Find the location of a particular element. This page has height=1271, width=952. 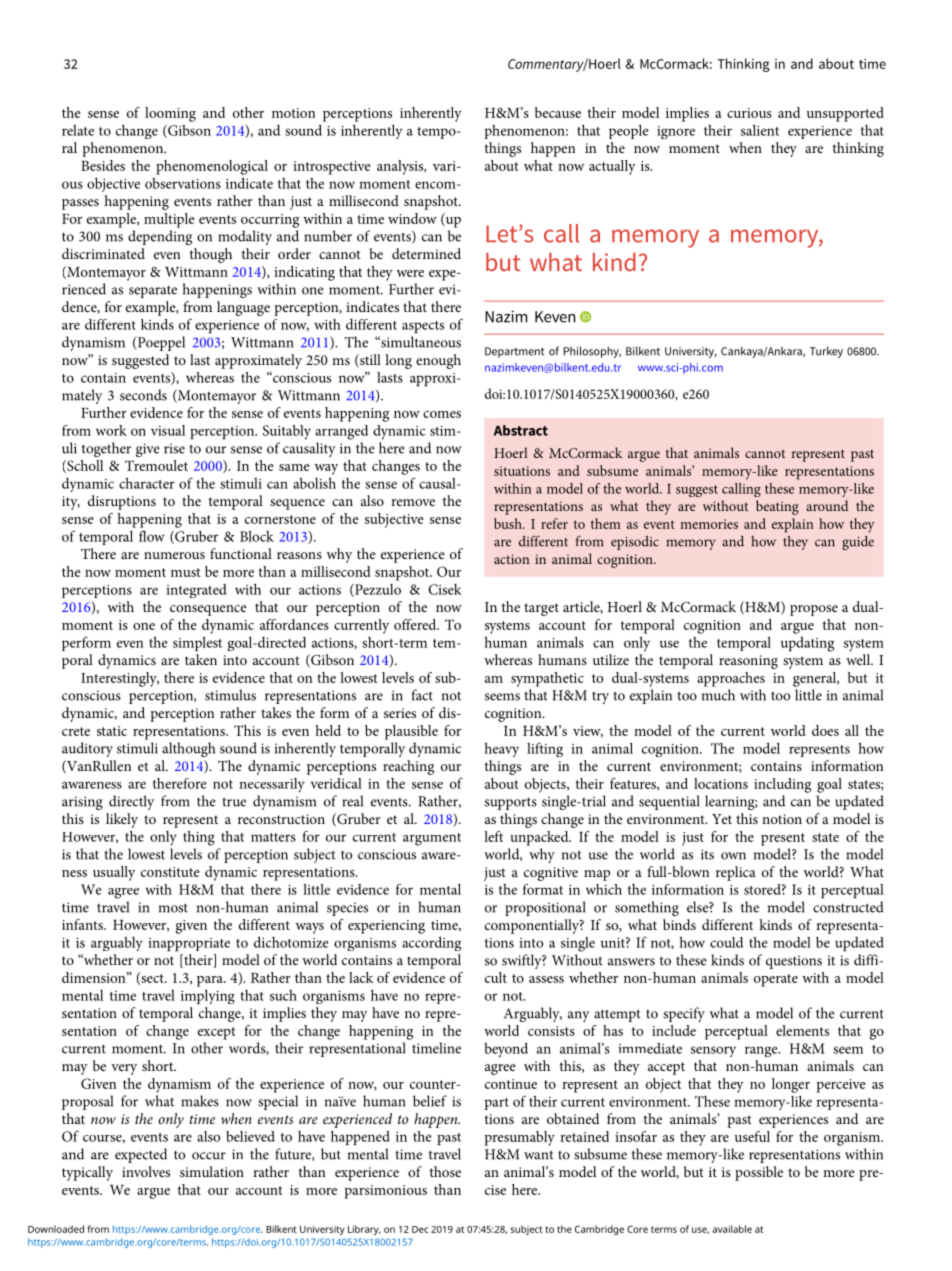

reasoning is located at coordinates (748, 662).
